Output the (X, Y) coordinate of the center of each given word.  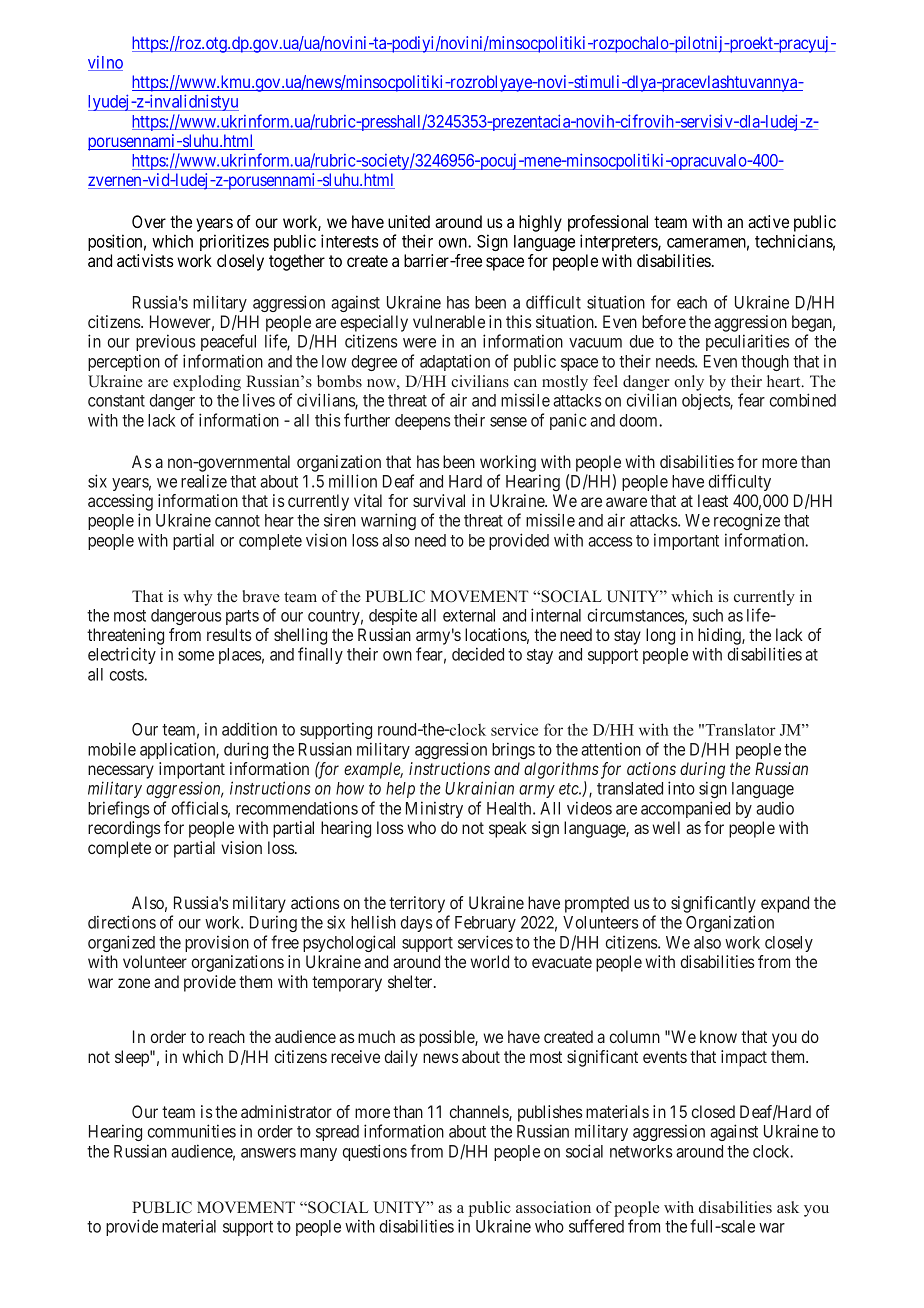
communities (192, 1131)
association (553, 1207)
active (768, 221)
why (198, 598)
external (469, 615)
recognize (747, 521)
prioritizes (234, 242)
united (409, 221)
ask (788, 1207)
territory (418, 906)
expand (785, 904)
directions (122, 922)
